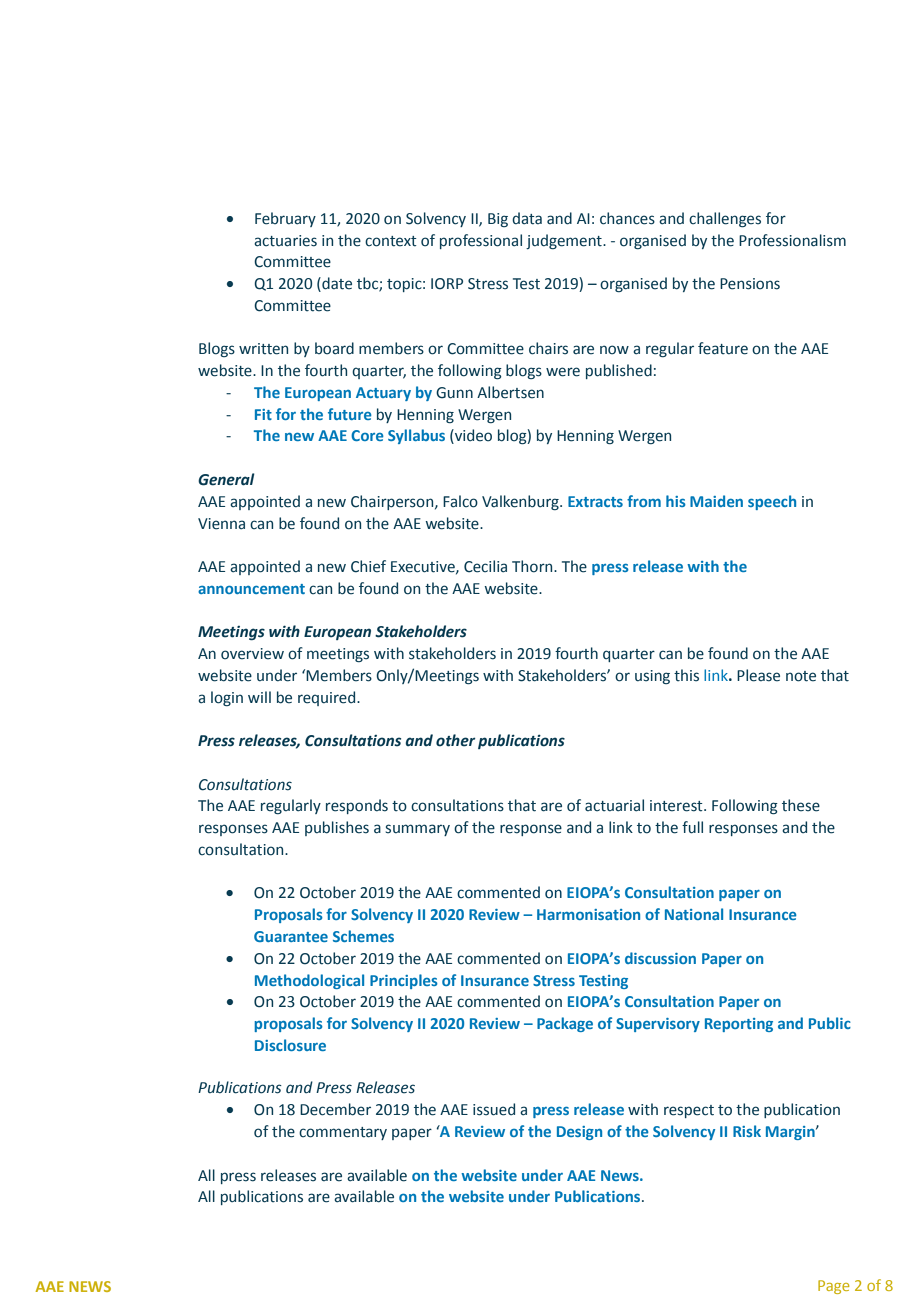 This page has width=924, height=1307. I want to click on data, so click(527, 218).
